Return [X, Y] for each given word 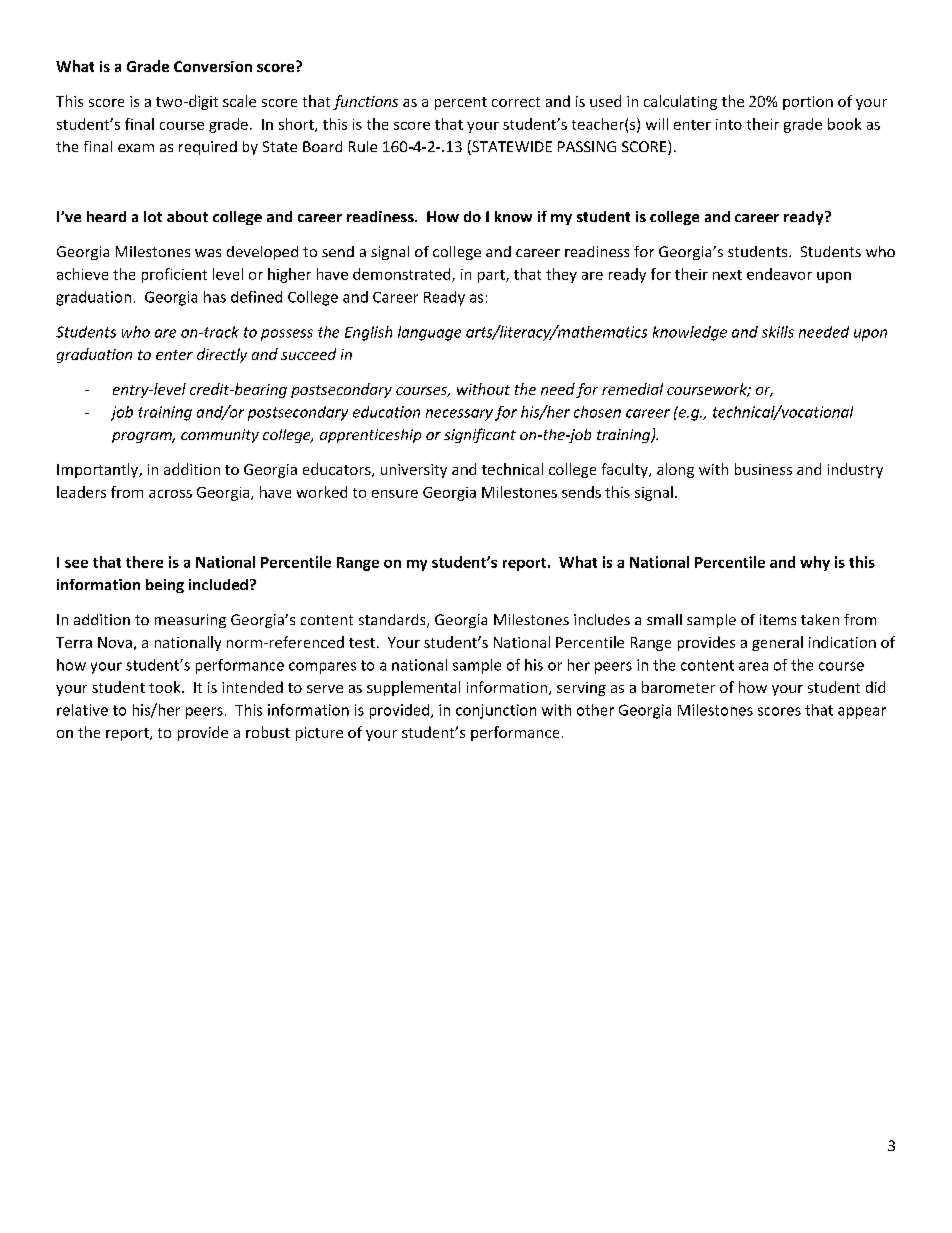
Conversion [213, 66]
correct [516, 102]
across [170, 494]
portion [808, 103]
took [166, 687]
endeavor [779, 274]
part [492, 276]
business [763, 469]
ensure [395, 494]
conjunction [496, 711]
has [215, 297]
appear [862, 713]
